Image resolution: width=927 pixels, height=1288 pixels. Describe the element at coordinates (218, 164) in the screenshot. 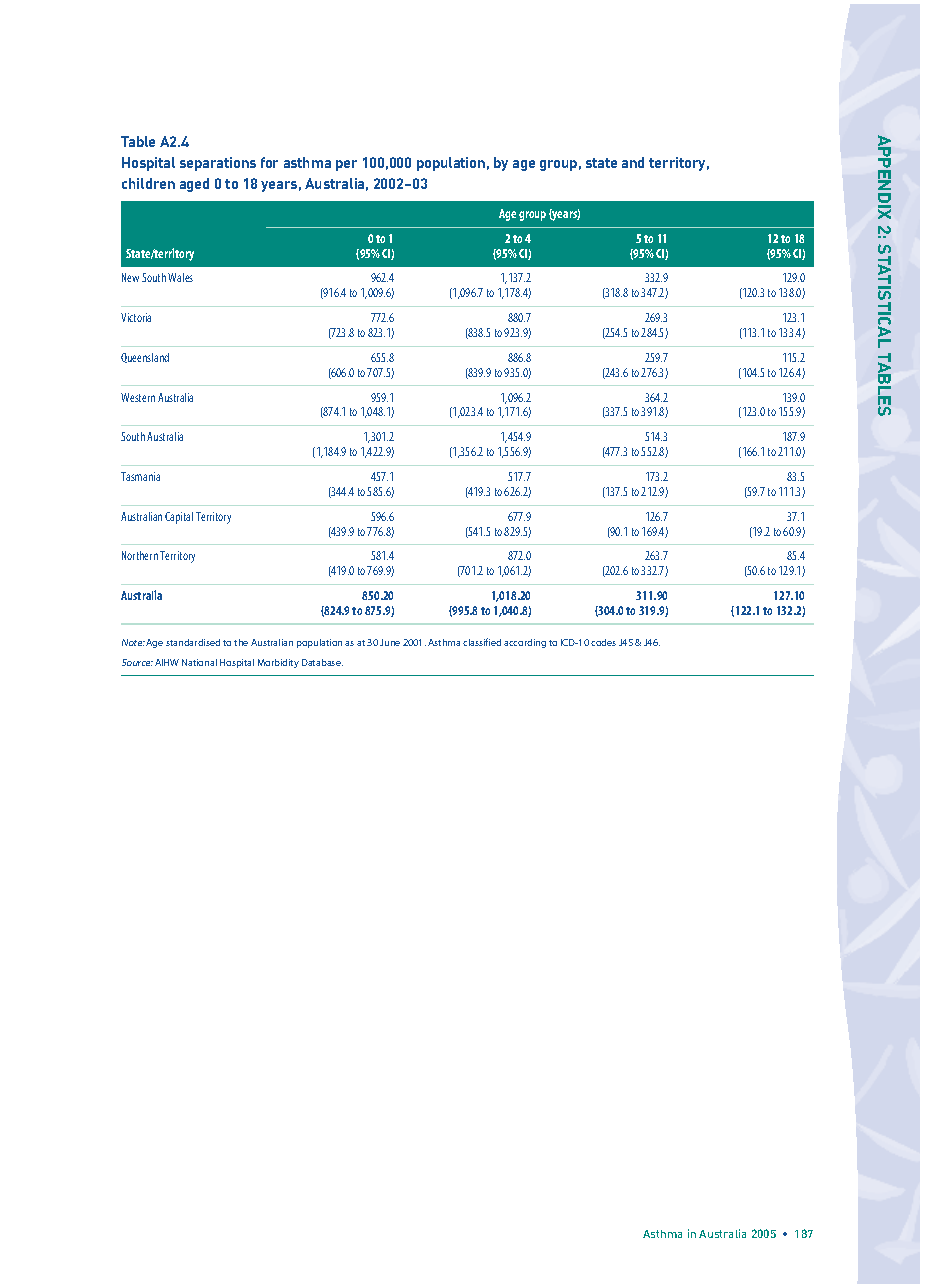

I see `separations` at that location.
